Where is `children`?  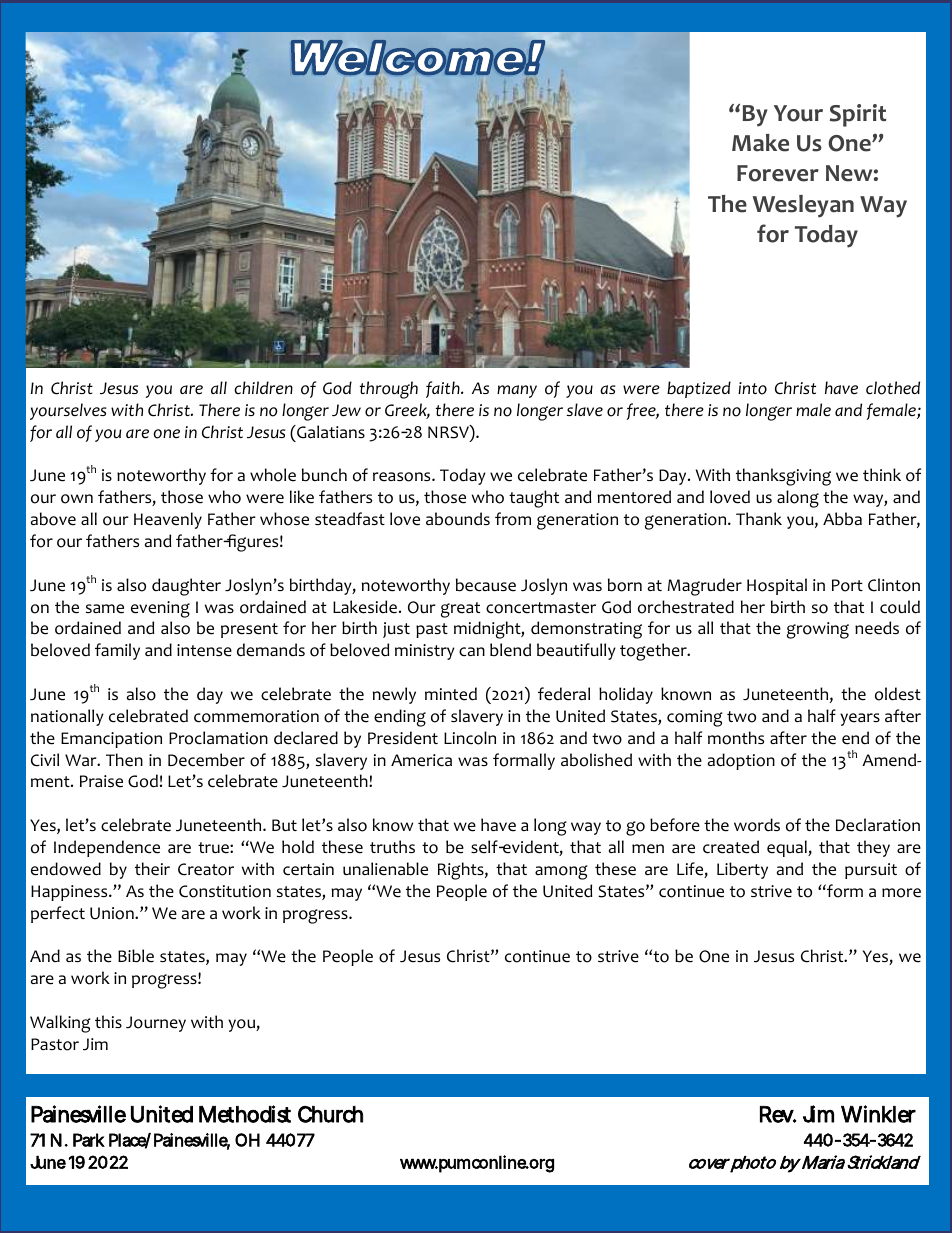 children is located at coordinates (263, 388).
